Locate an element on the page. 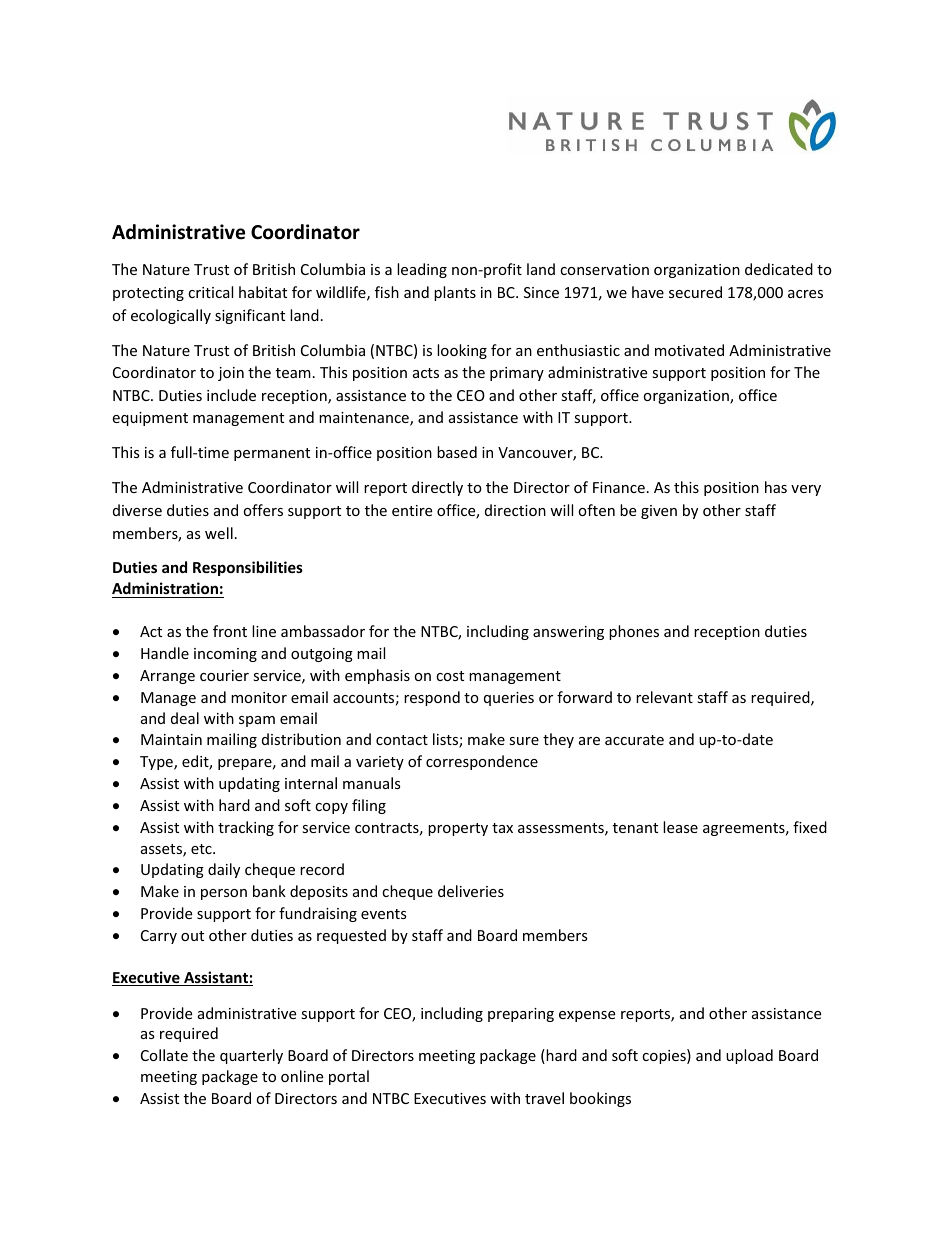 The width and height of the page is (952, 1233). property is located at coordinates (458, 829).
